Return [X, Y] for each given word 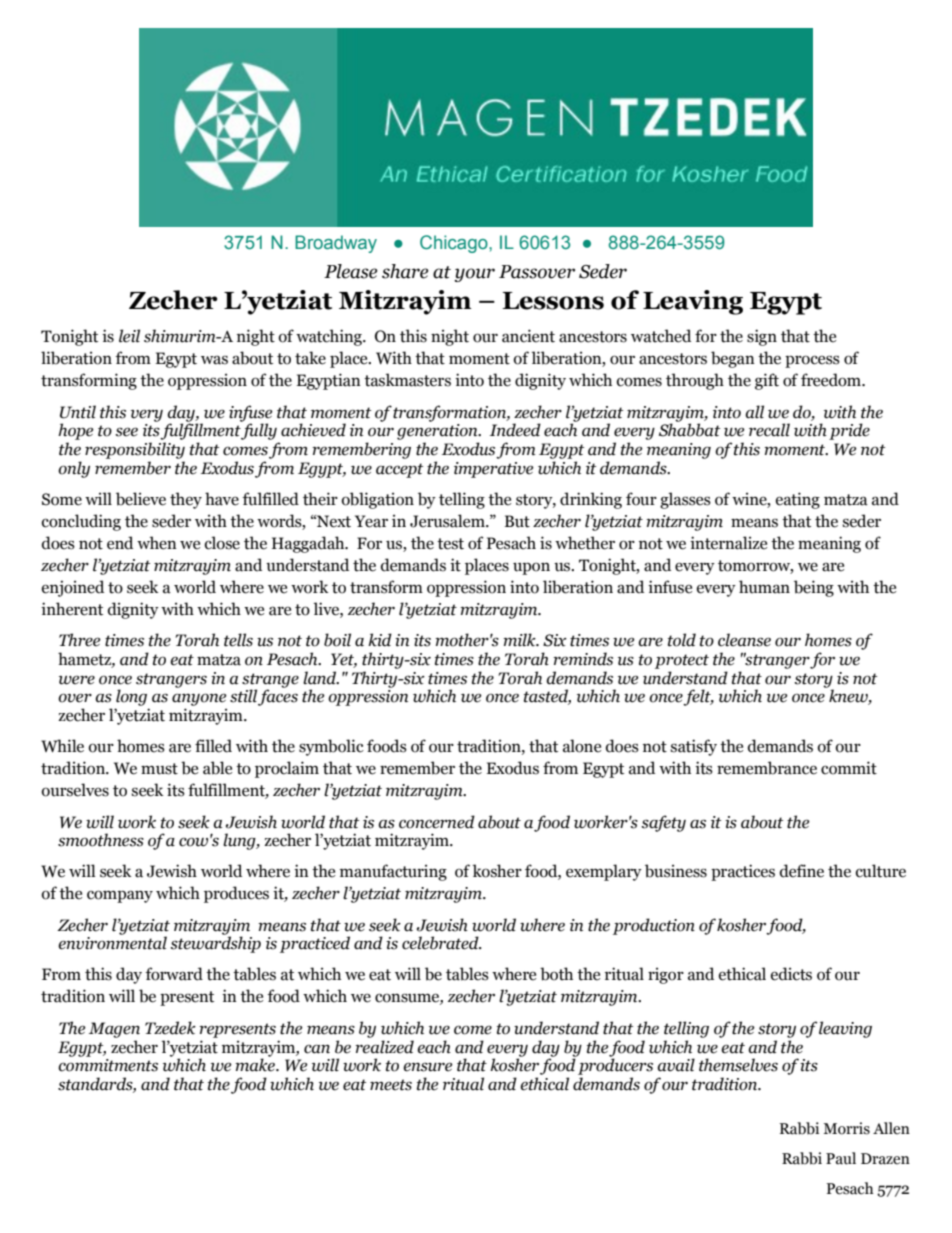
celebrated [441, 943]
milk [520, 640]
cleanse [744, 640]
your [474, 275]
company [120, 896]
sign [762, 337]
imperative [493, 470]
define [802, 871]
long [131, 697]
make [256, 1064]
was [214, 360]
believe [141, 499]
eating [798, 500]
